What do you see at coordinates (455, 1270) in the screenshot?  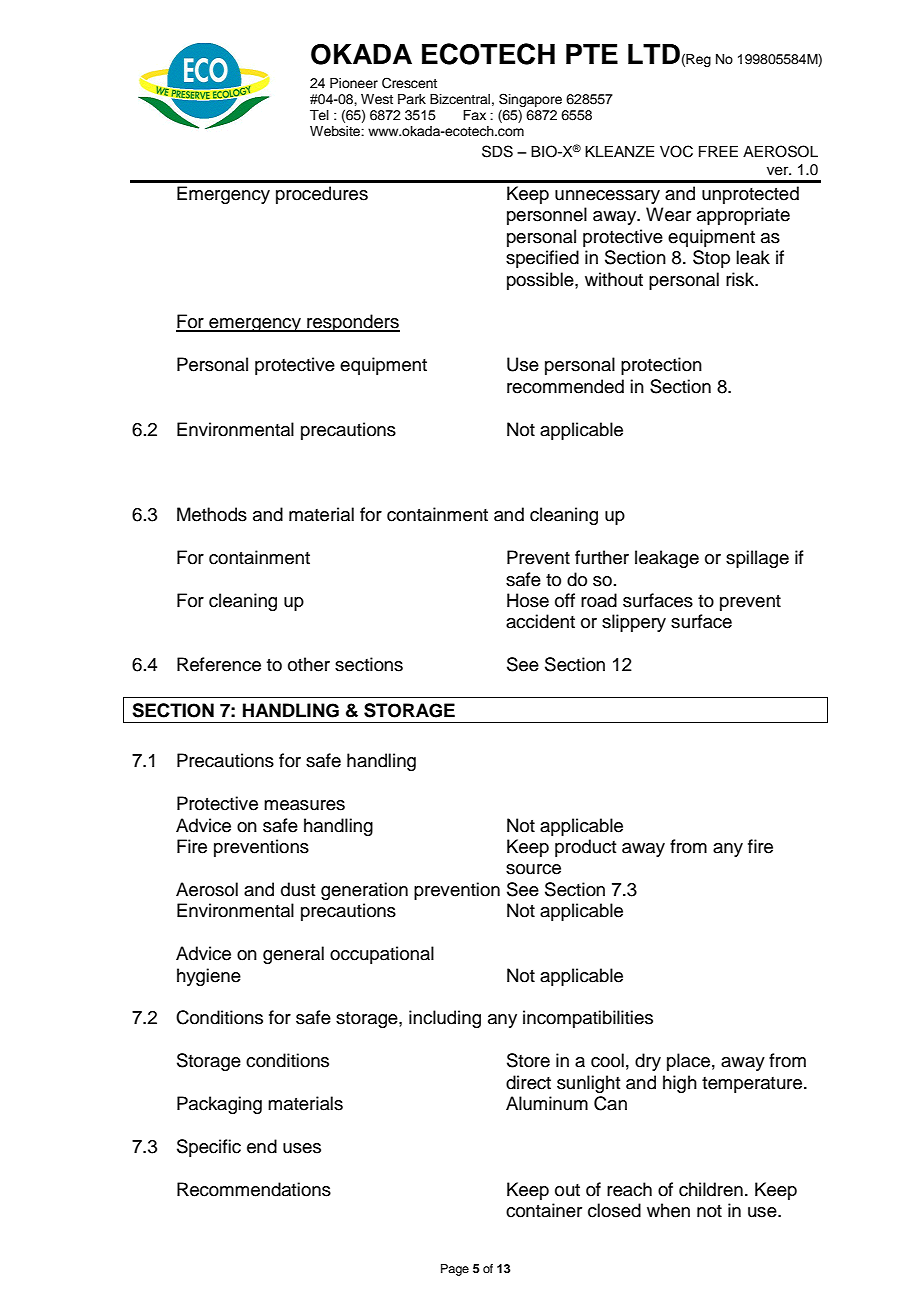 I see `Page` at bounding box center [455, 1270].
